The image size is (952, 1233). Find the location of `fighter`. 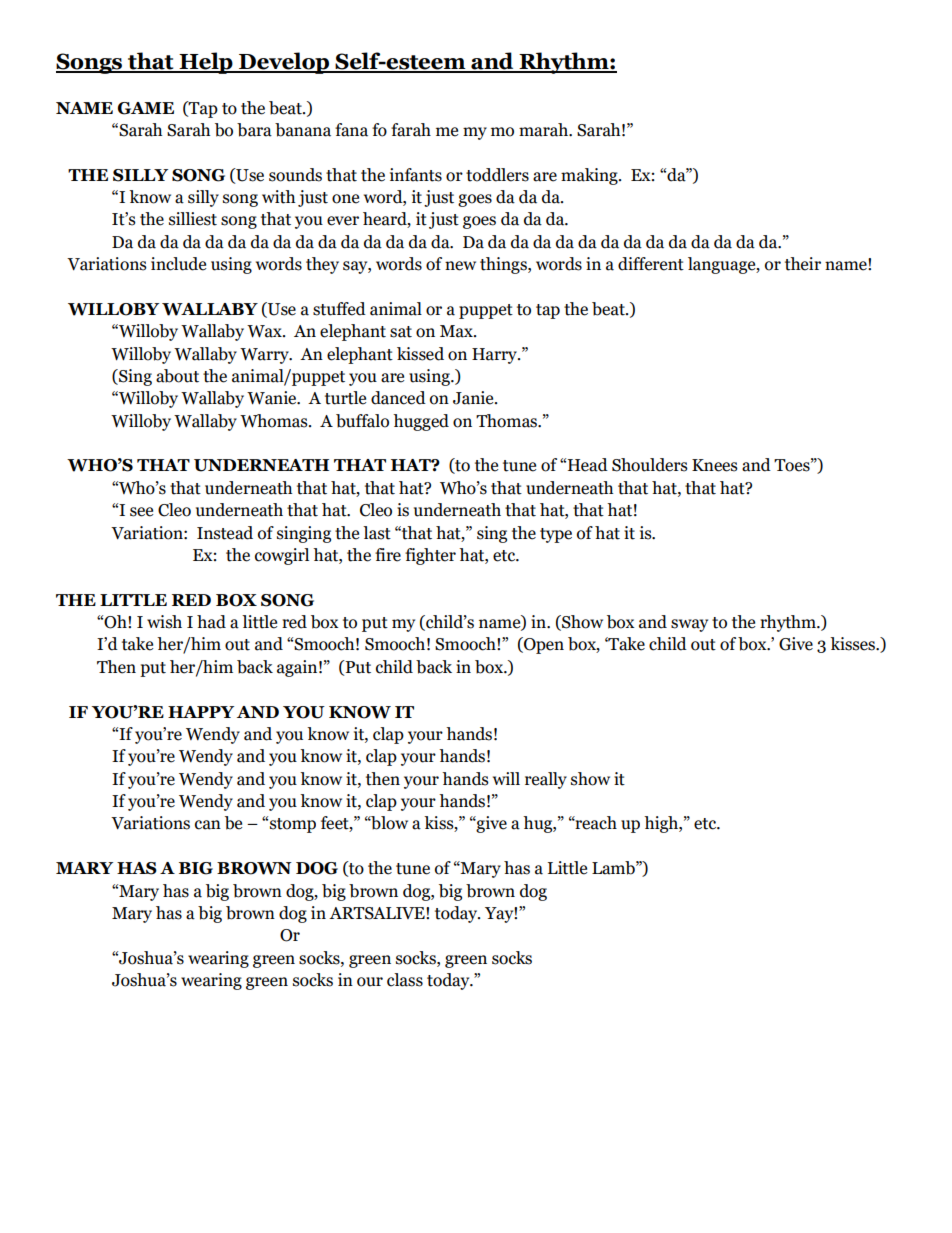

fighter is located at coordinates (430, 556).
